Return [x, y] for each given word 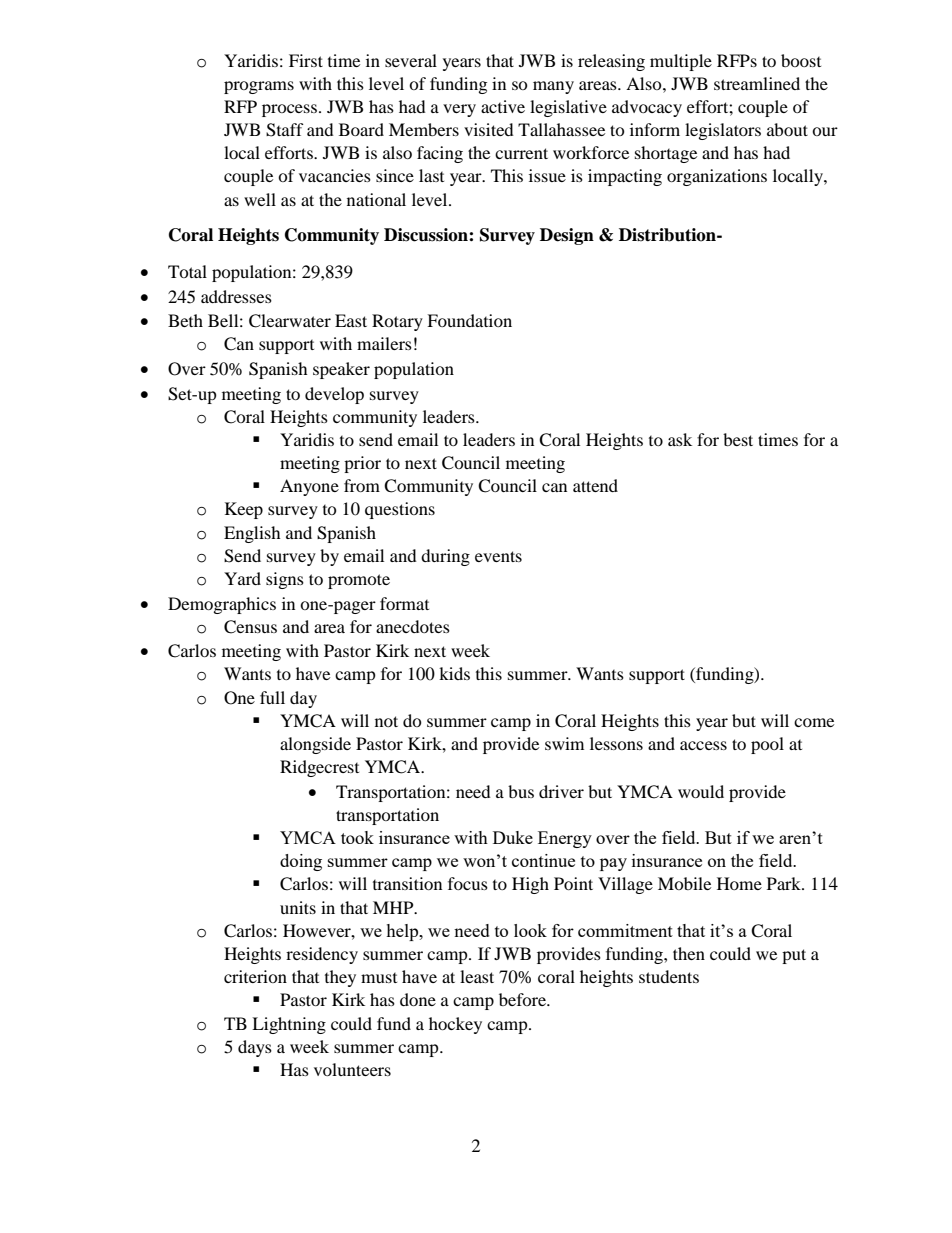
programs [259, 87]
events [498, 556]
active [503, 106]
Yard [242, 578]
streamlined [757, 83]
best [738, 439]
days [255, 1048]
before [523, 999]
